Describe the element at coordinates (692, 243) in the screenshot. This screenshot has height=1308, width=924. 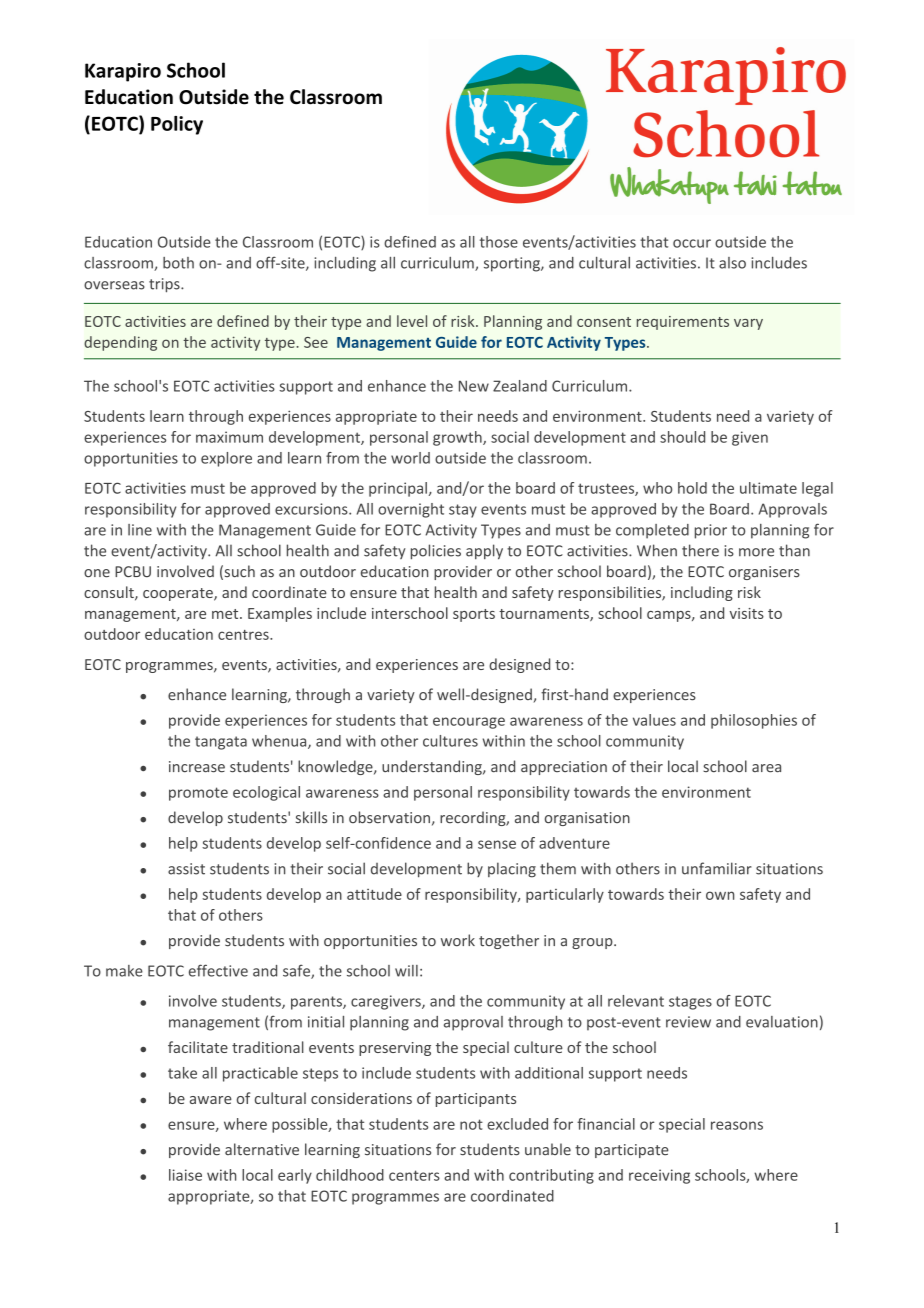
I see `occur` at that location.
